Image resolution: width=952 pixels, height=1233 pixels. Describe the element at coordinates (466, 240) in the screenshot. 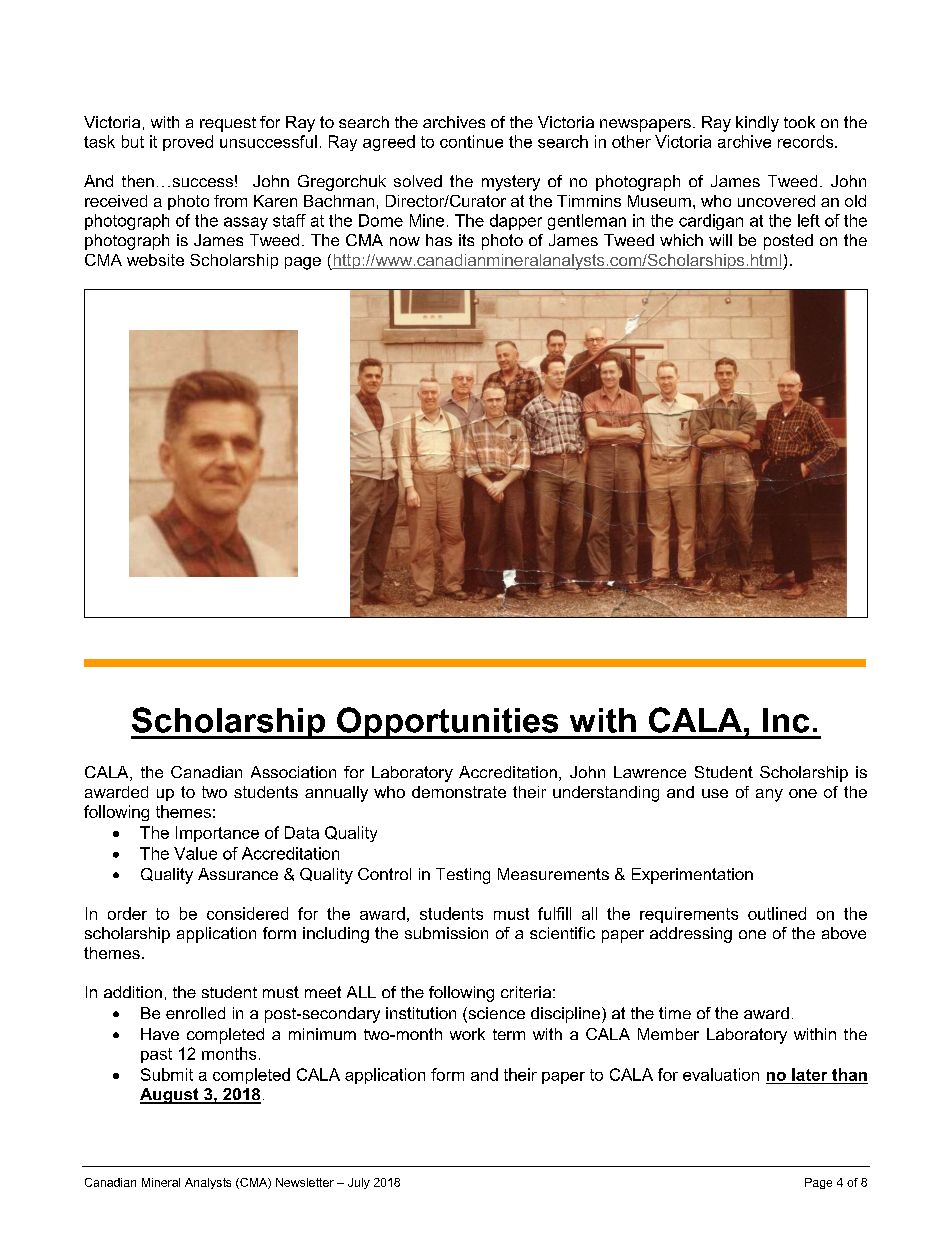

I see `its` at that location.
